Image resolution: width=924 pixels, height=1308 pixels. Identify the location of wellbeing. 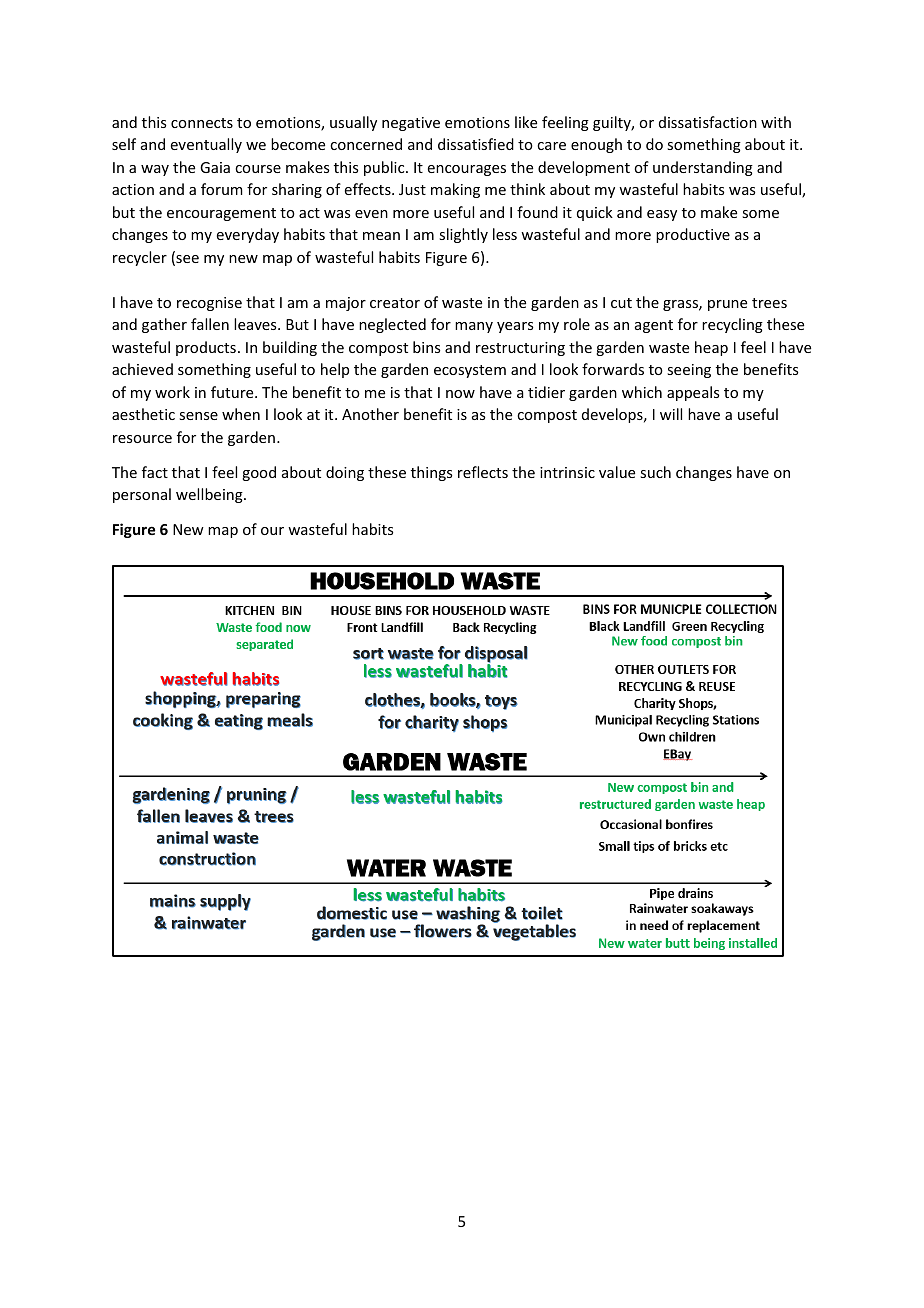
(210, 495).
